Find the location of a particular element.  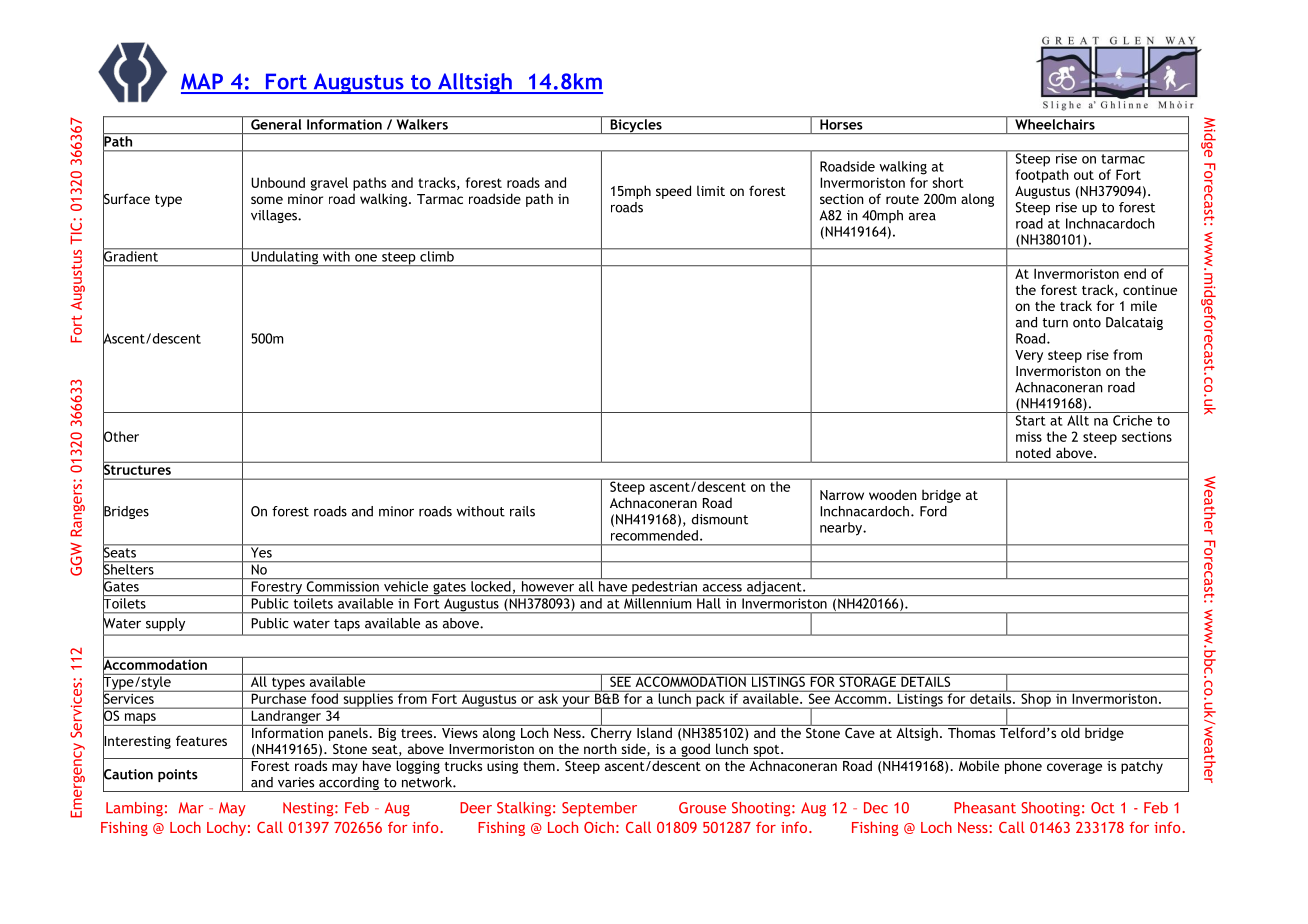

speed is located at coordinates (673, 192).
